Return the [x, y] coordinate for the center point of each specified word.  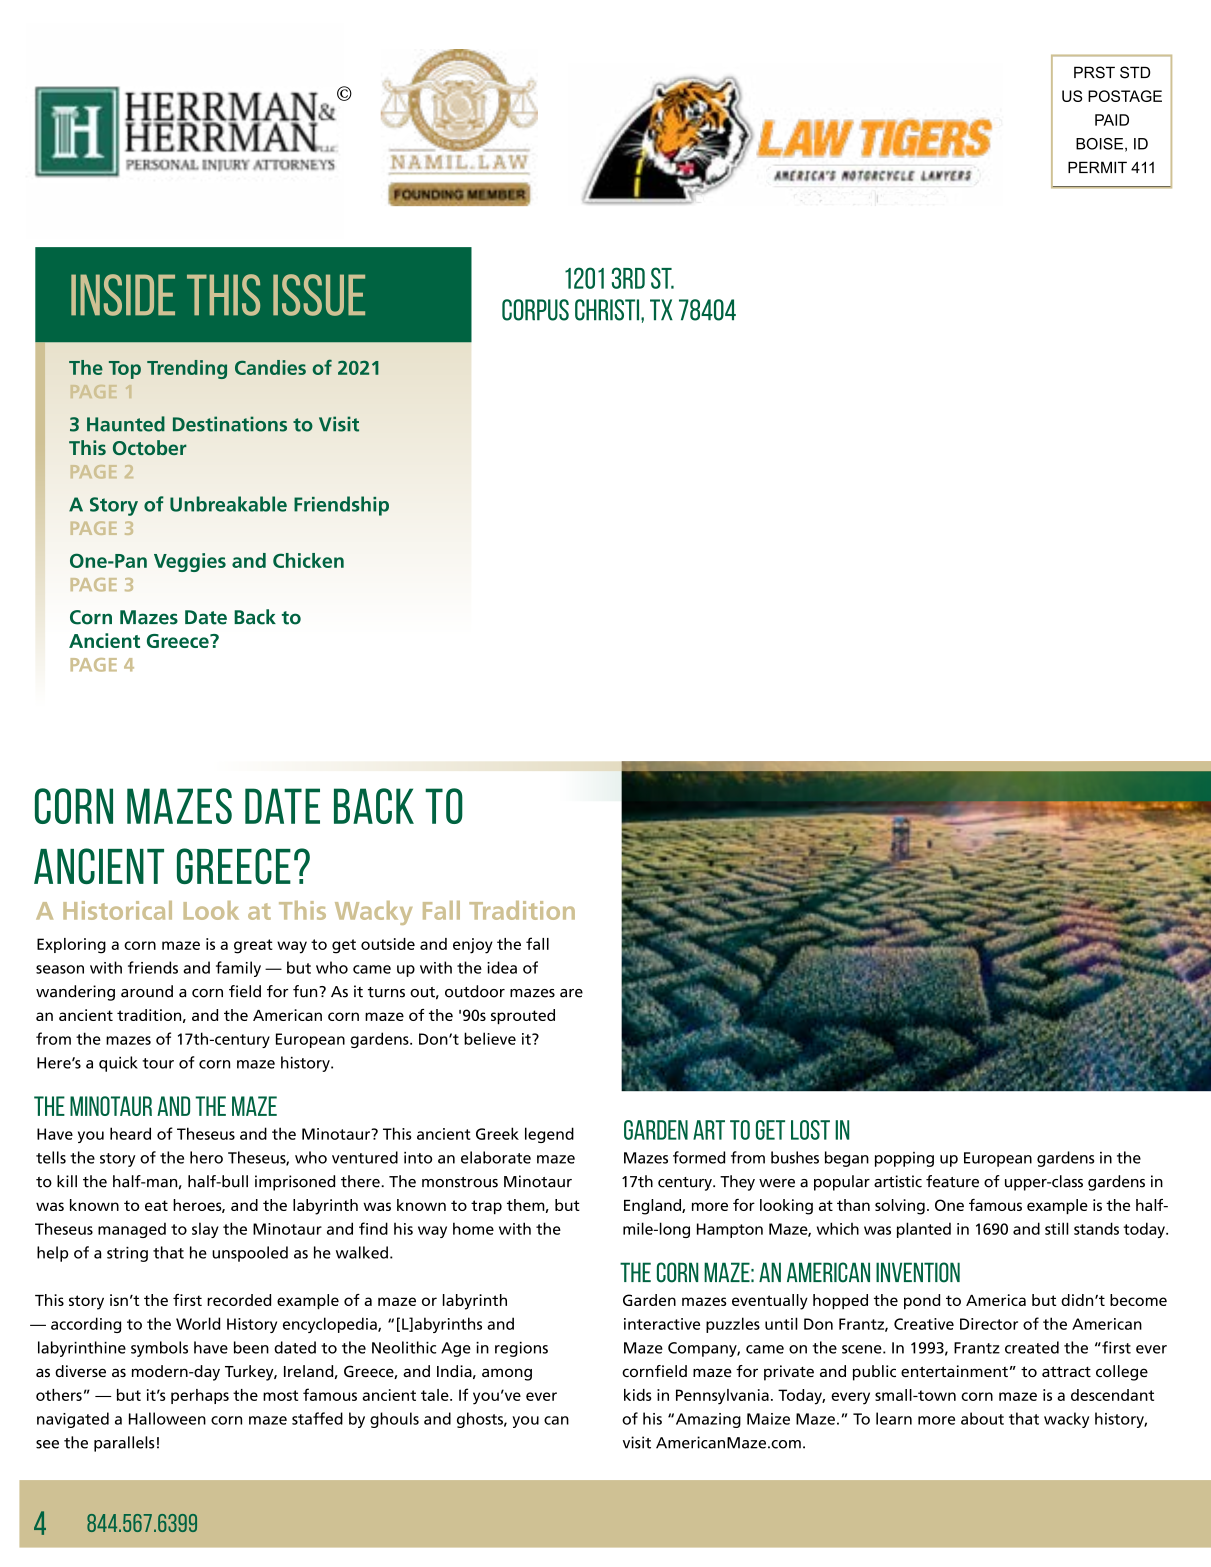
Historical [117, 910]
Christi [608, 310]
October [150, 447]
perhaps [200, 1396]
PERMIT [1097, 167]
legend [549, 1135]
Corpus [535, 310]
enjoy [473, 946]
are [571, 993]
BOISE [1099, 144]
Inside [123, 295]
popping [904, 1159]
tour [158, 1063]
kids [638, 1395]
